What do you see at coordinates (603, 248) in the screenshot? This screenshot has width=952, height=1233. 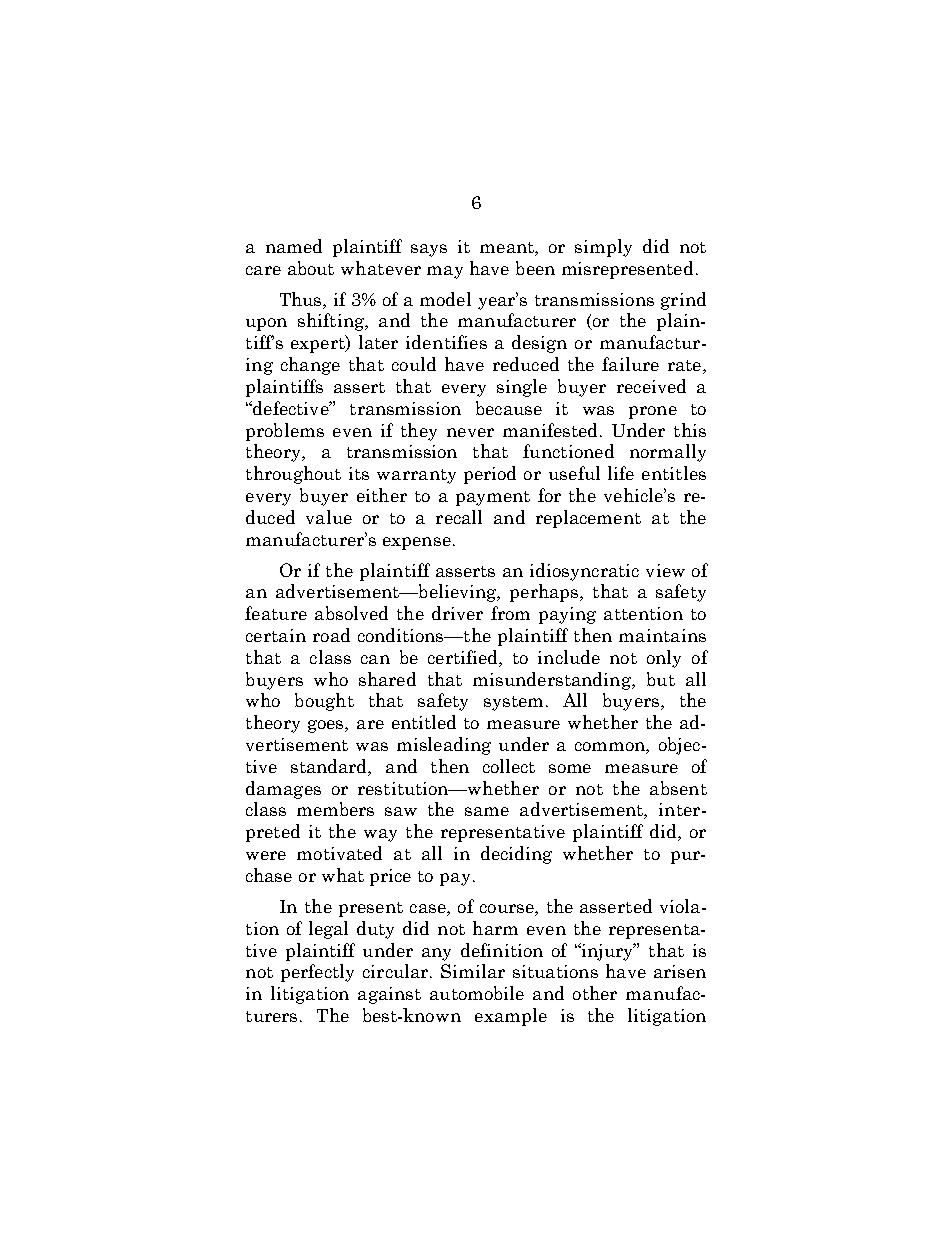 I see `simply` at bounding box center [603, 248].
